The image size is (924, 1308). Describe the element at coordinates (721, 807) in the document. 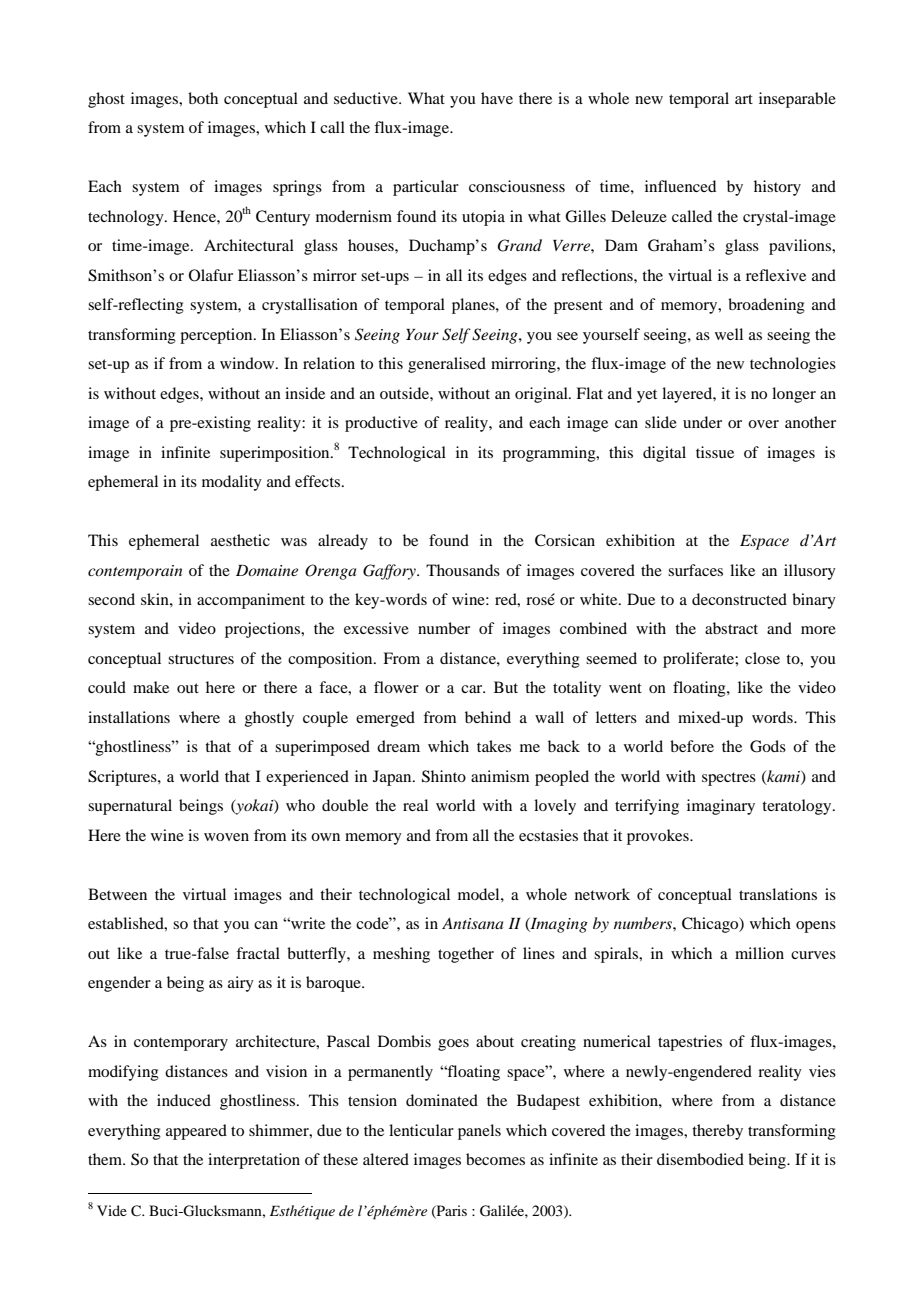

I see `imaginary` at that location.
